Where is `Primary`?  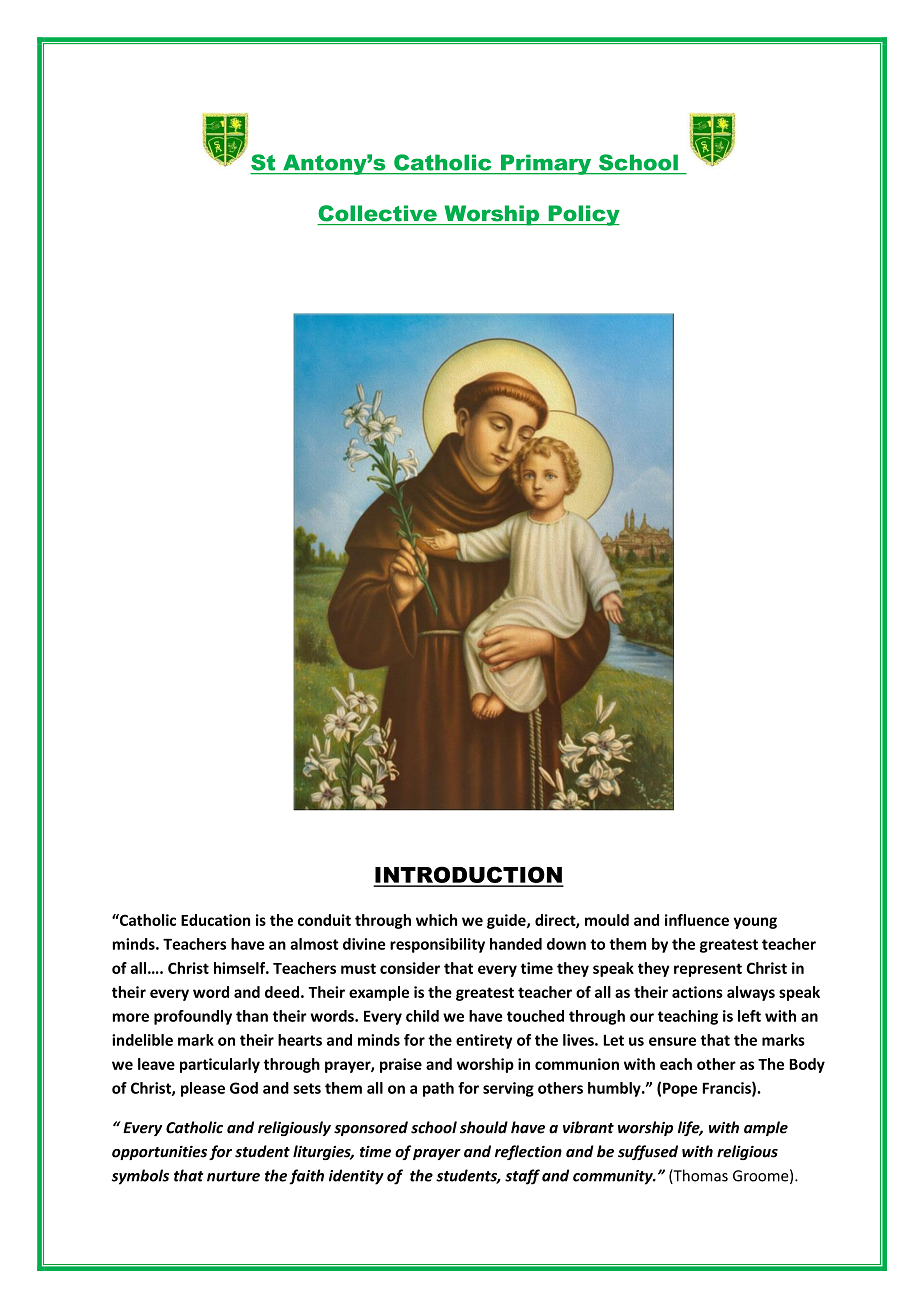 Primary is located at coordinates (546, 164).
